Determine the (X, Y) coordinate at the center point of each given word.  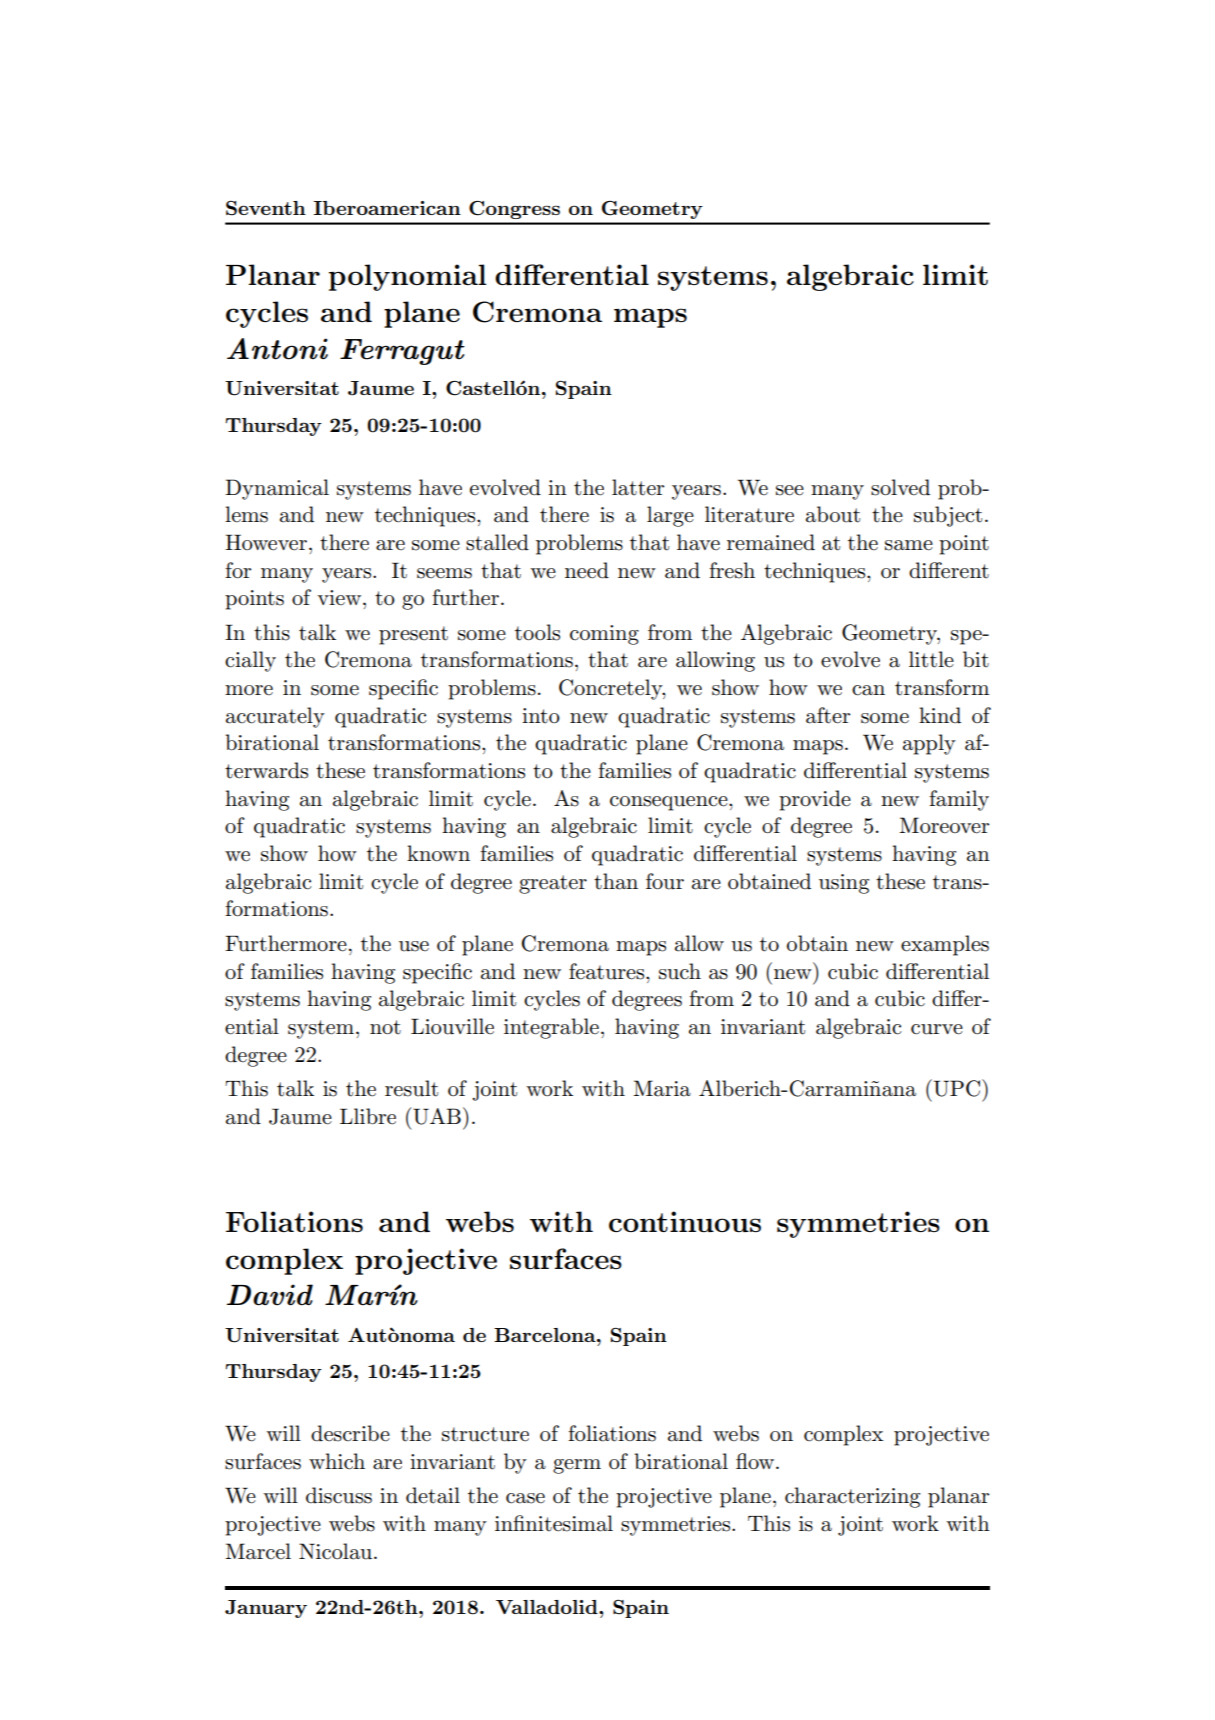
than (616, 881)
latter (638, 487)
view (340, 597)
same (909, 545)
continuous (685, 1221)
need (587, 570)
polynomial (407, 277)
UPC (955, 1088)
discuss (339, 1495)
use (414, 946)
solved (900, 487)
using (844, 884)
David (270, 1295)
